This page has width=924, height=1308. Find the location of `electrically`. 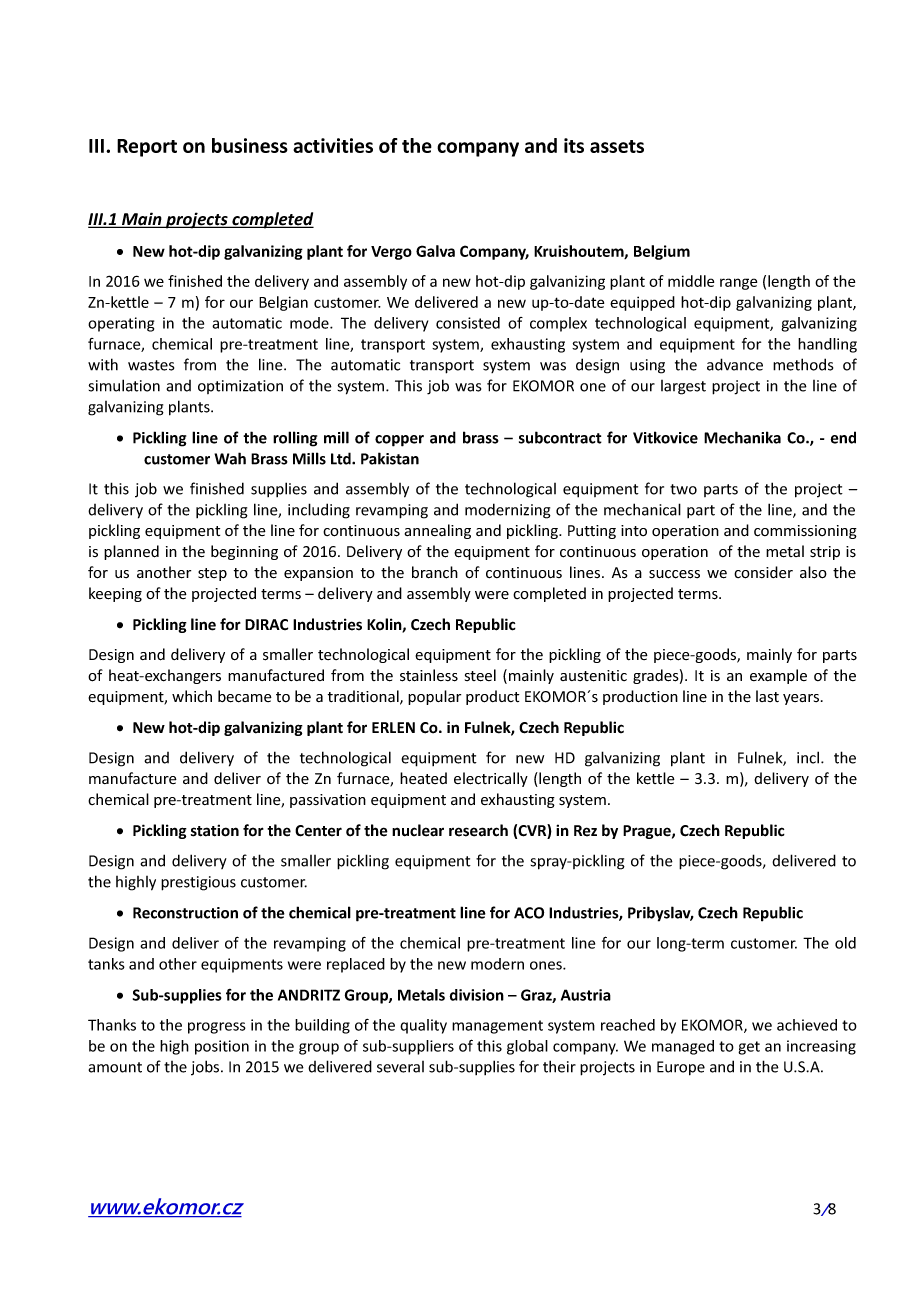

electrically is located at coordinates (491, 779).
